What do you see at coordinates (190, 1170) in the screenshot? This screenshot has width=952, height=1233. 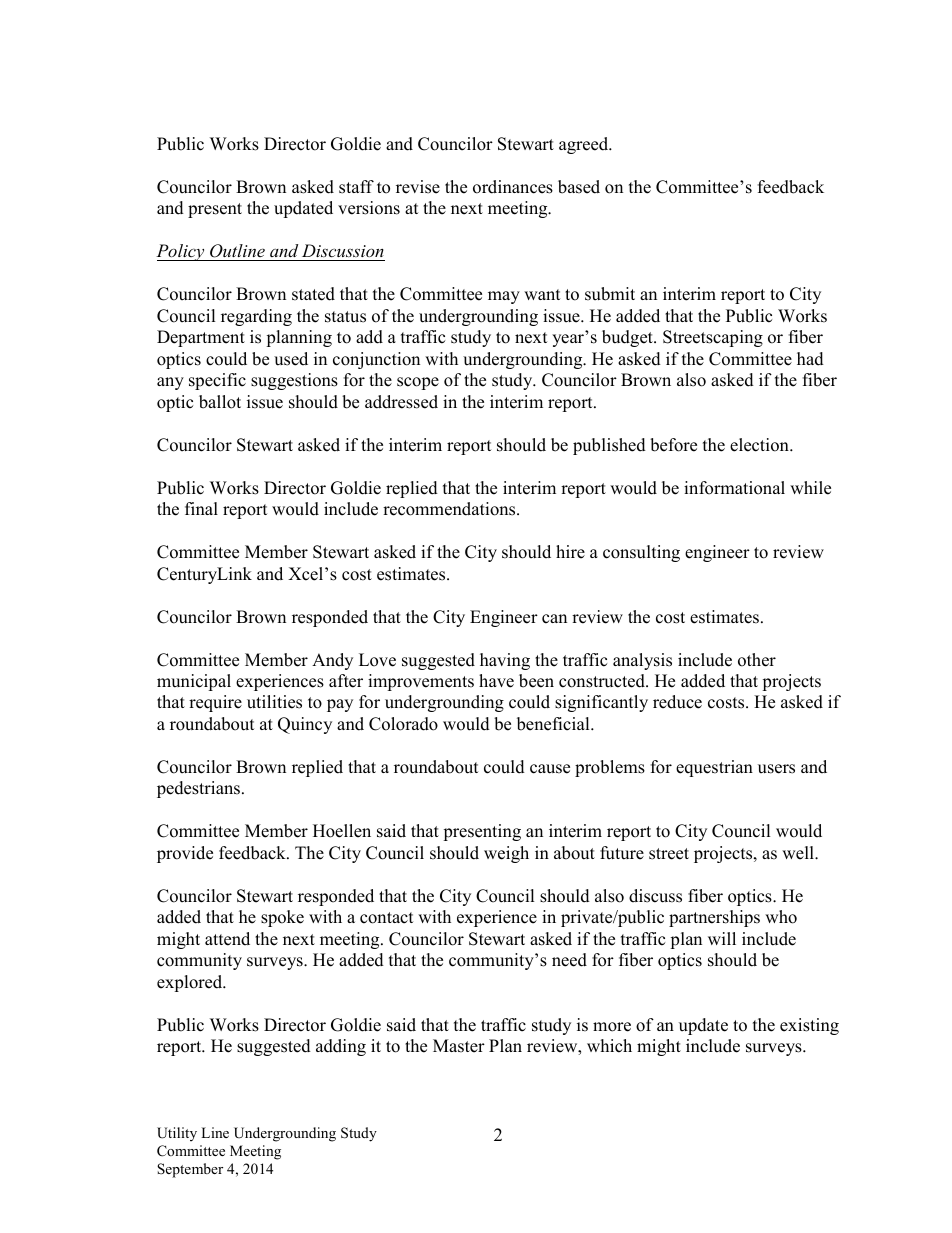 I see `September` at bounding box center [190, 1170].
